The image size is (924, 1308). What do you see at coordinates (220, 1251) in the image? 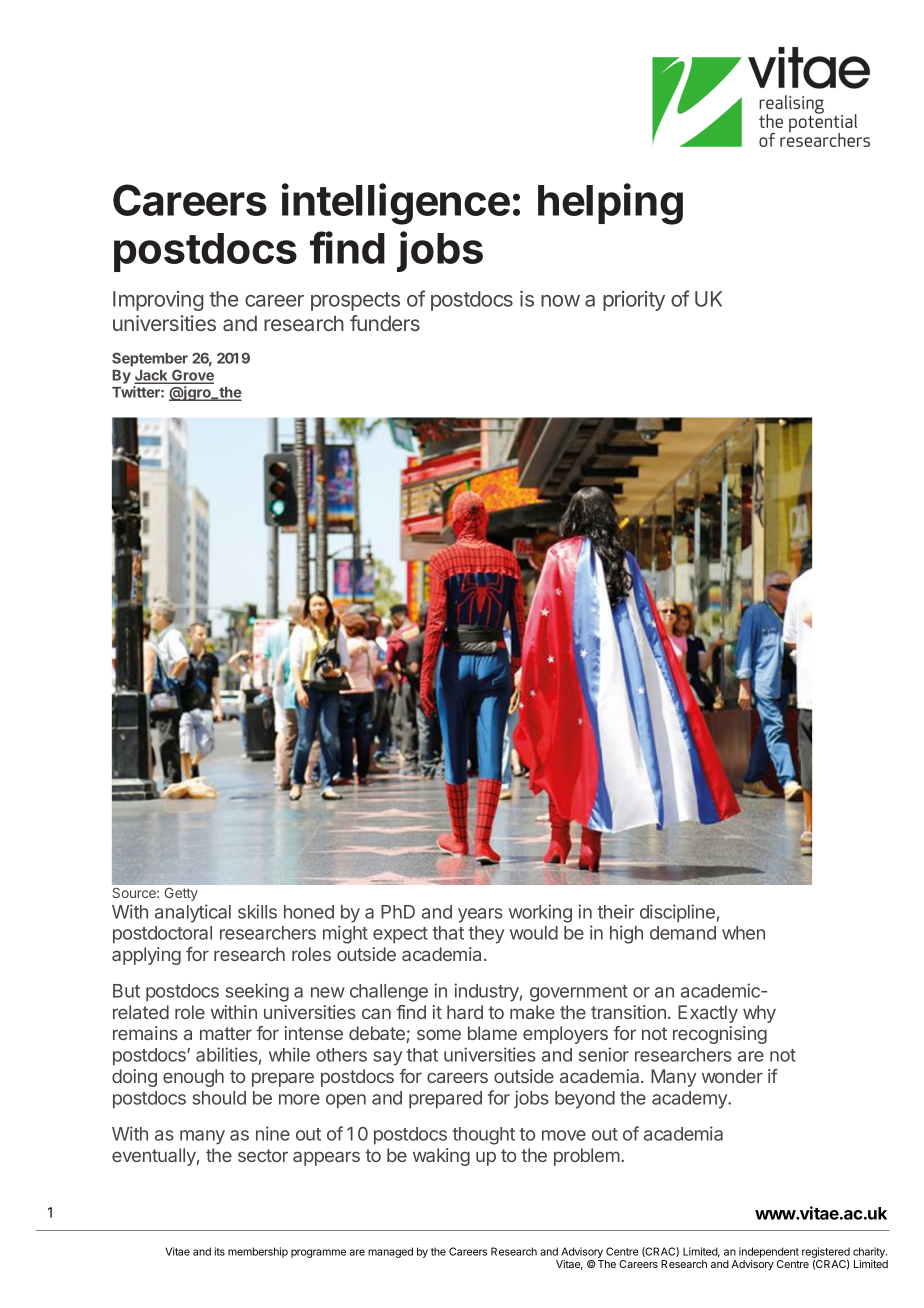
I see `its` at bounding box center [220, 1251].
